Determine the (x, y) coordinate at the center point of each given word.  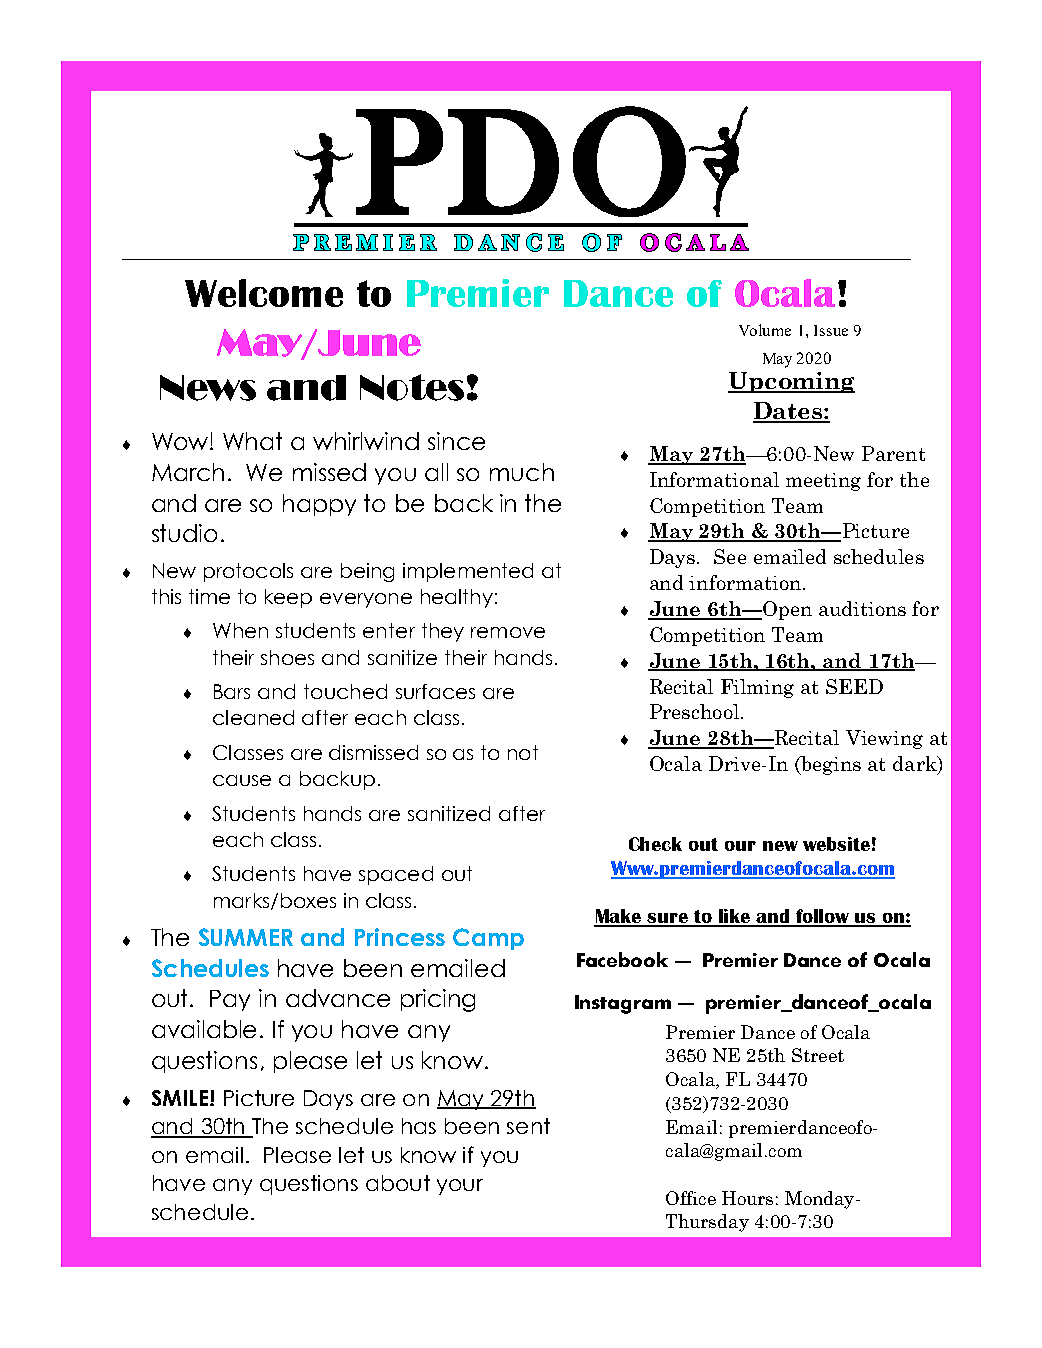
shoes (287, 657)
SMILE (181, 1098)
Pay (230, 1000)
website (836, 844)
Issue (831, 330)
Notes (412, 387)
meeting (823, 482)
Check (655, 844)
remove (508, 632)
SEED (854, 686)
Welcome (264, 293)
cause (242, 780)
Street (818, 1055)
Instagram (623, 1004)
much (522, 472)
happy (319, 505)
